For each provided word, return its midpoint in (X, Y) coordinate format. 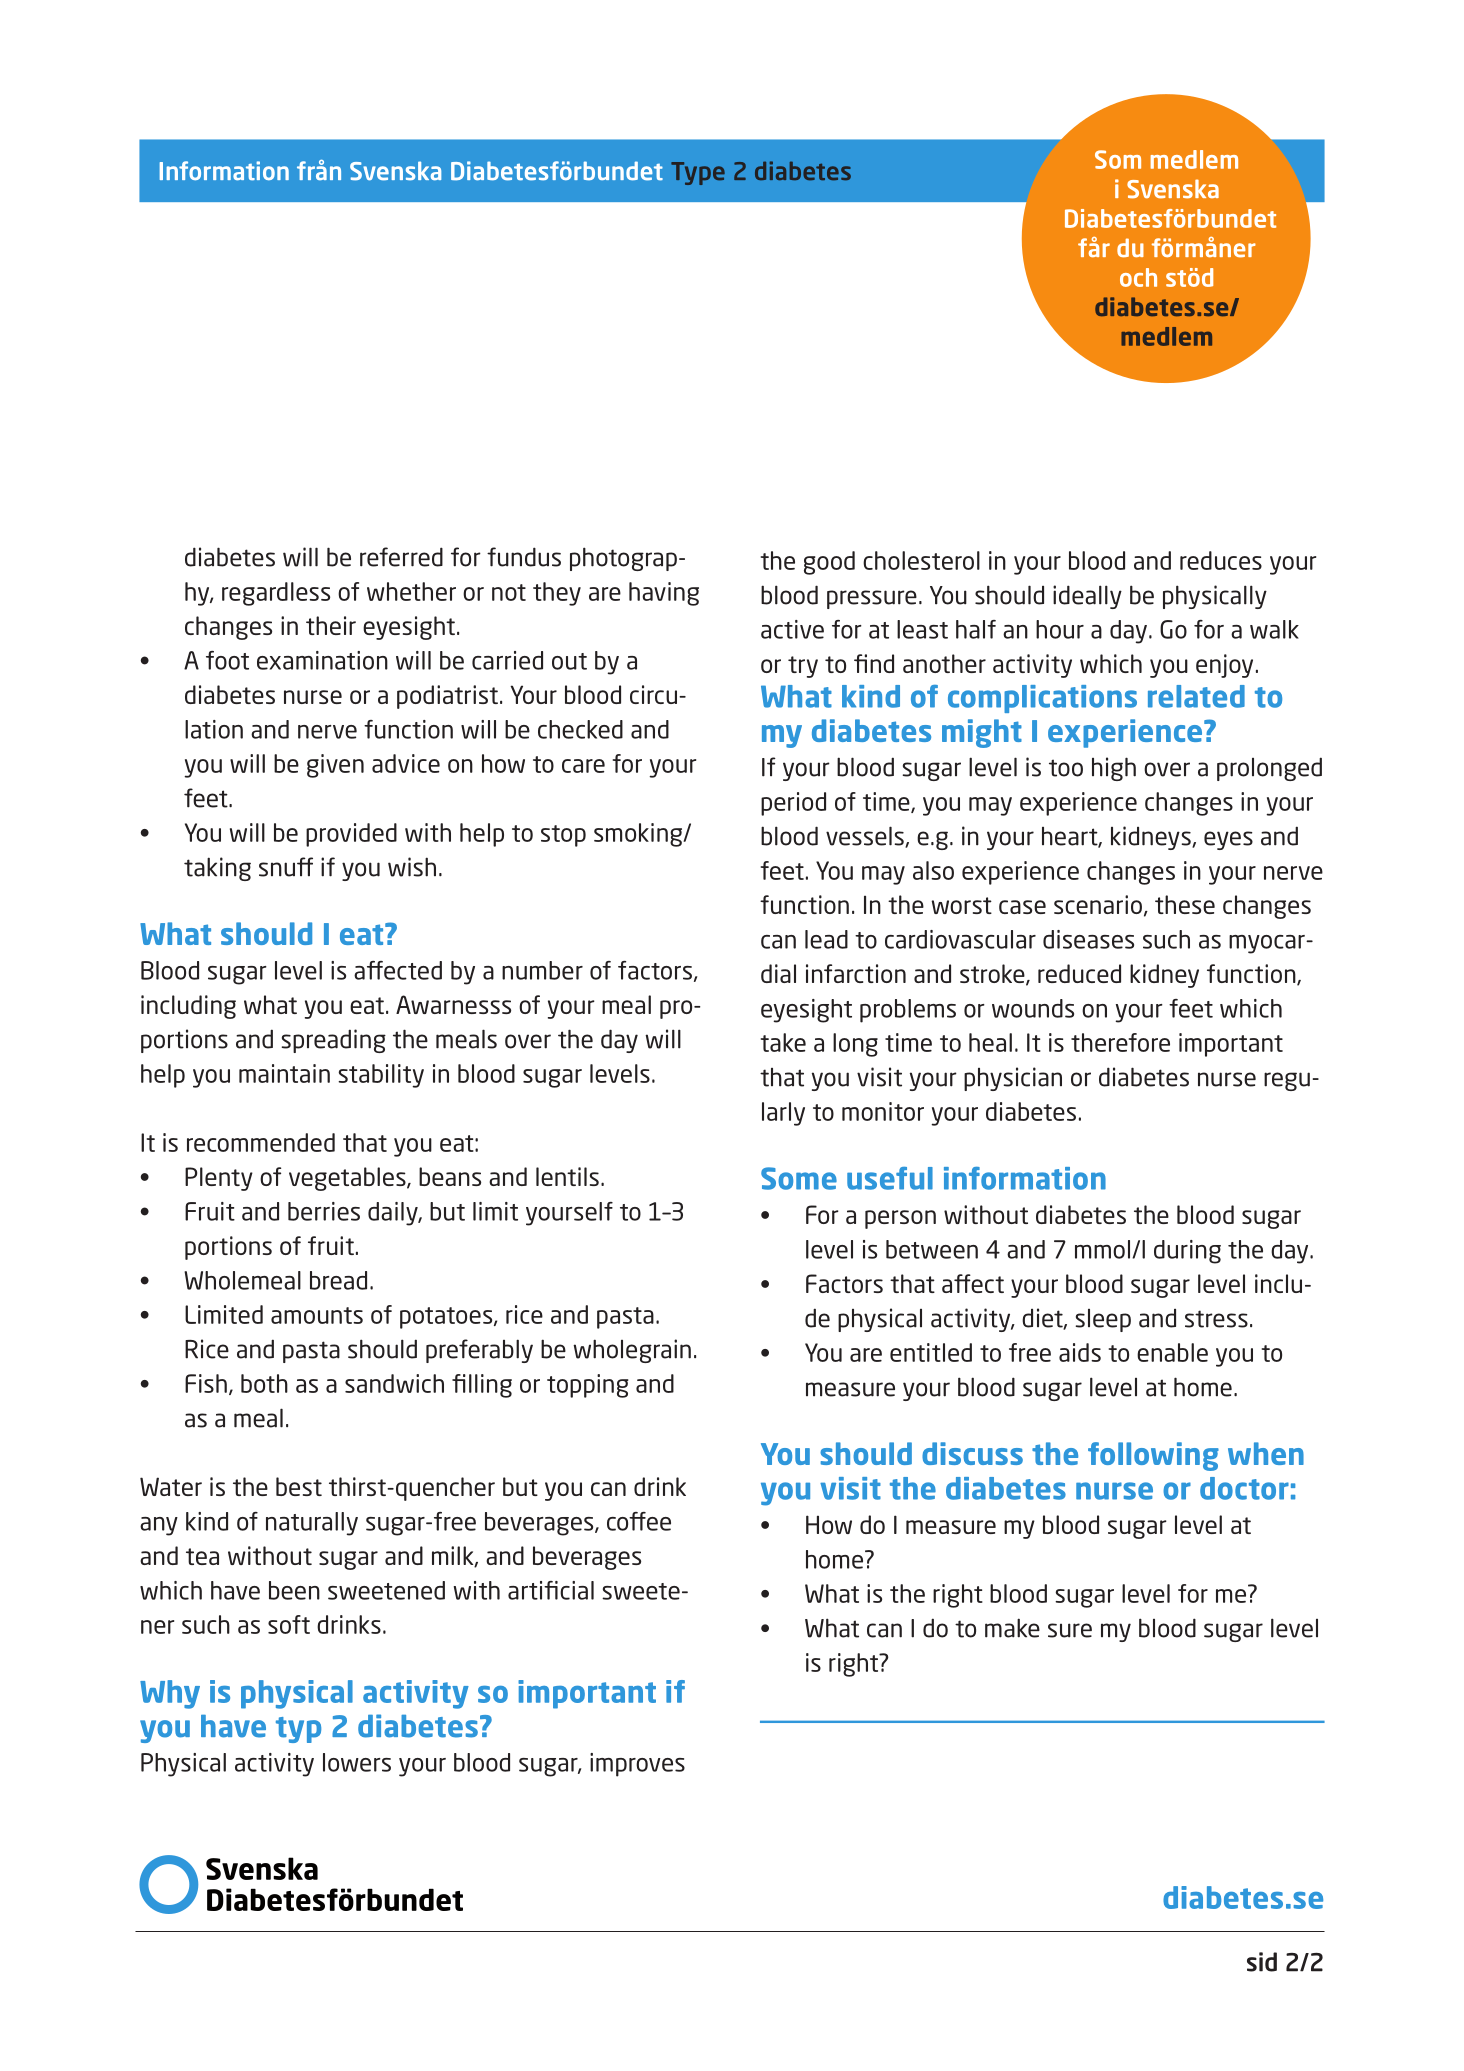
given (335, 766)
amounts (317, 1315)
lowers (357, 1762)
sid (1262, 1962)
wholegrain (632, 1351)
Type (698, 173)
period (793, 804)
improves (637, 1765)
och (1138, 277)
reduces (1221, 560)
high (1114, 769)
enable (1172, 1352)
